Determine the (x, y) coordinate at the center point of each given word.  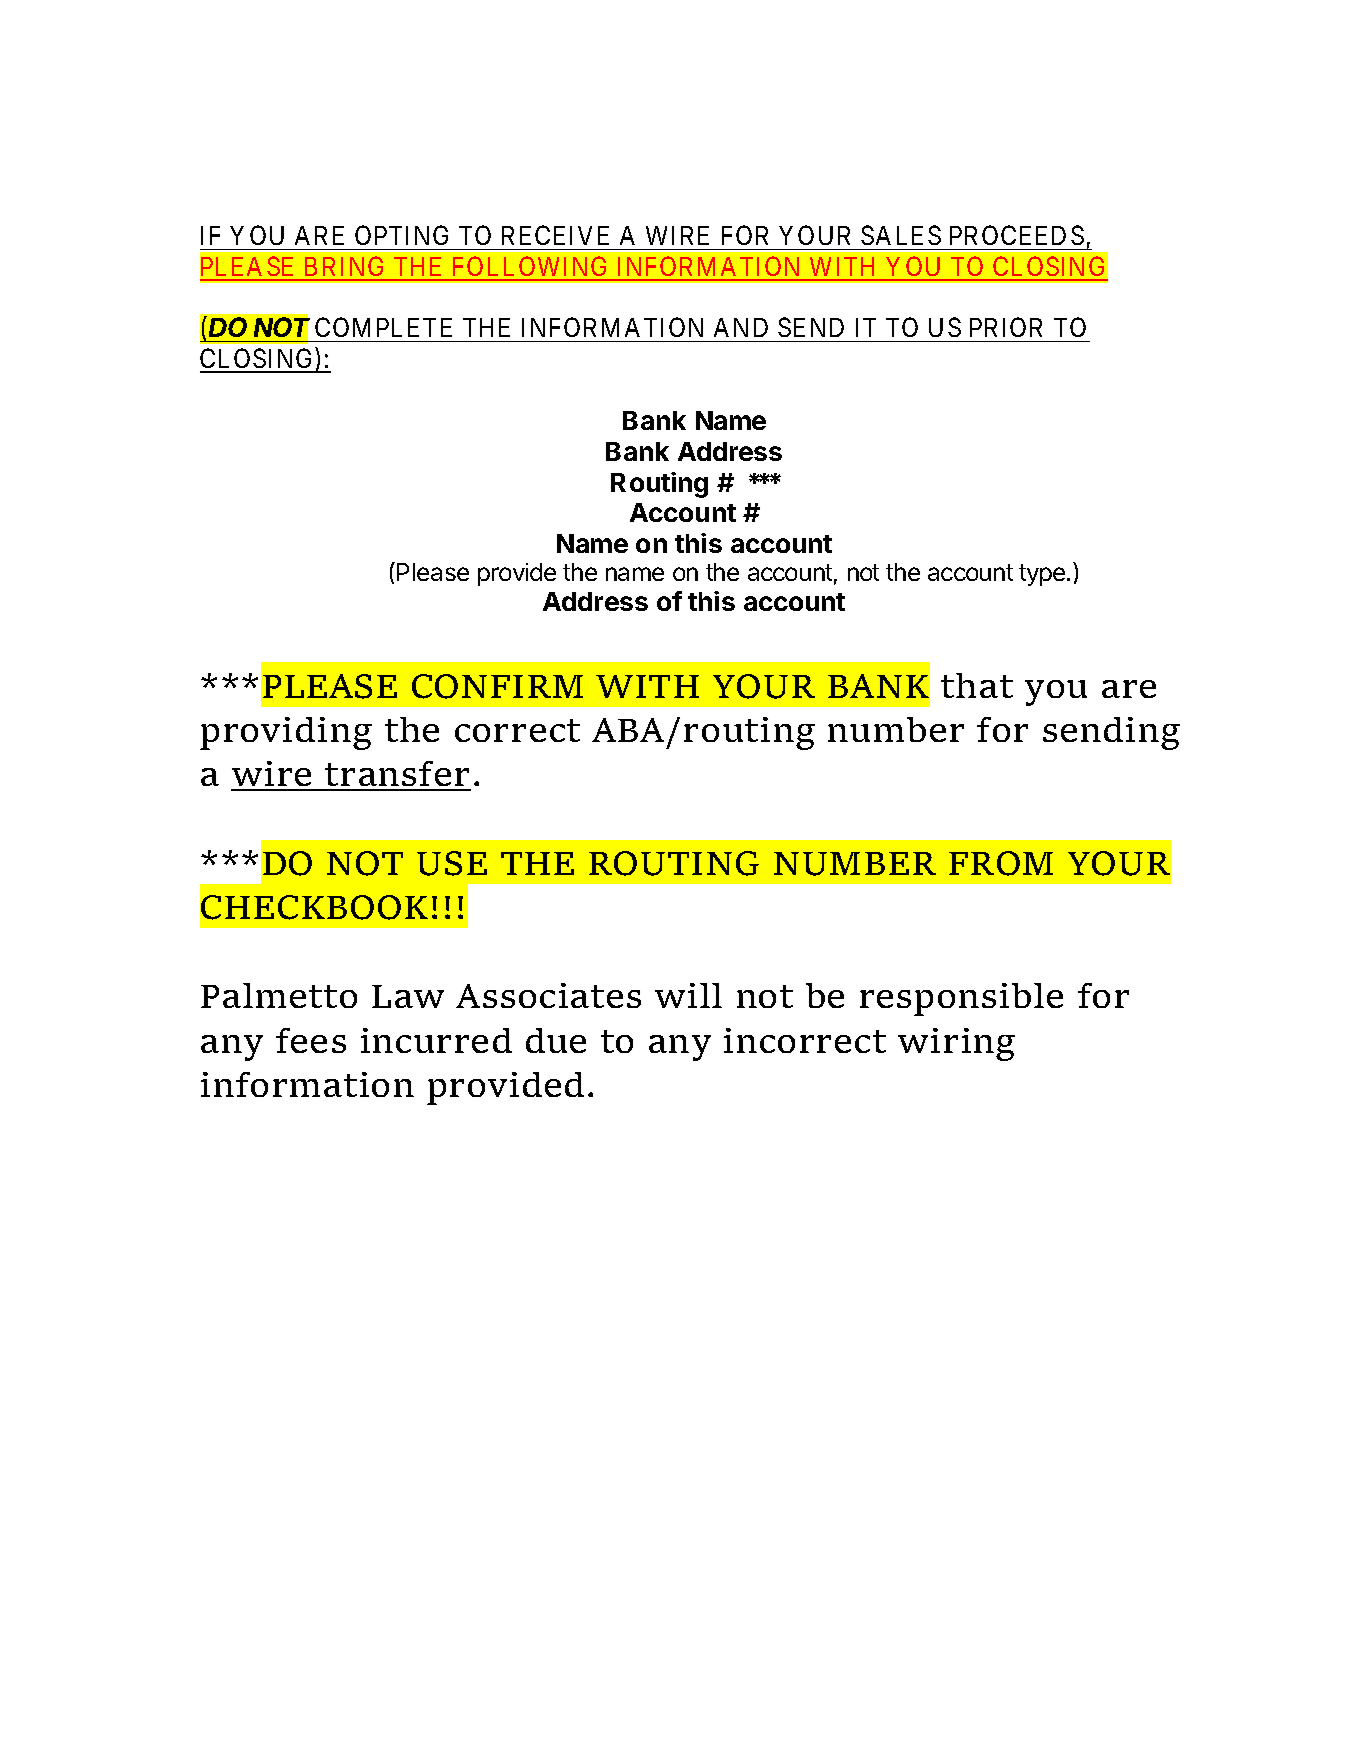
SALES (901, 235)
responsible (961, 999)
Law (408, 996)
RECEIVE (555, 235)
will (688, 995)
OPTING (401, 235)
